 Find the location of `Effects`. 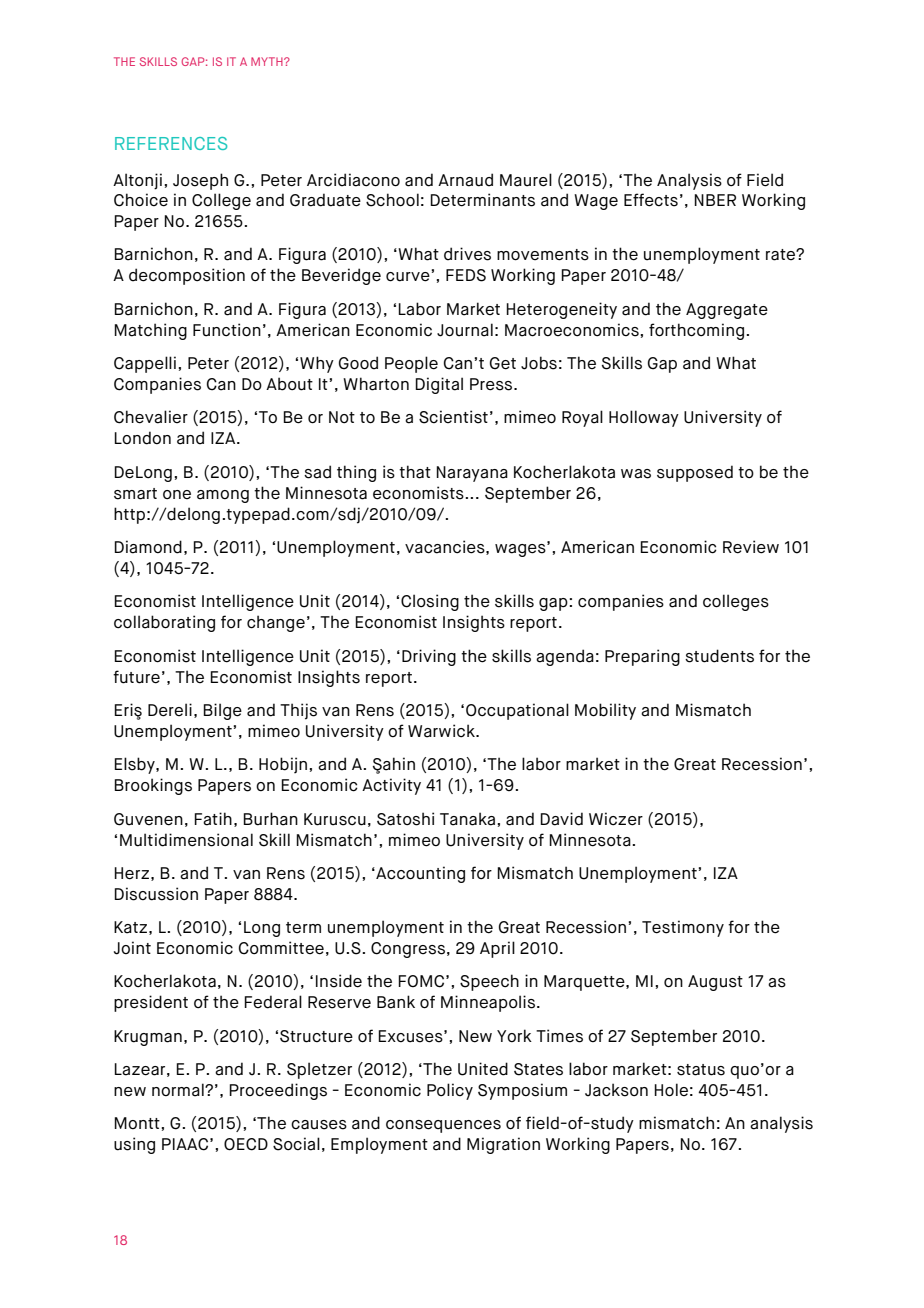

Effects is located at coordinates (651, 200).
